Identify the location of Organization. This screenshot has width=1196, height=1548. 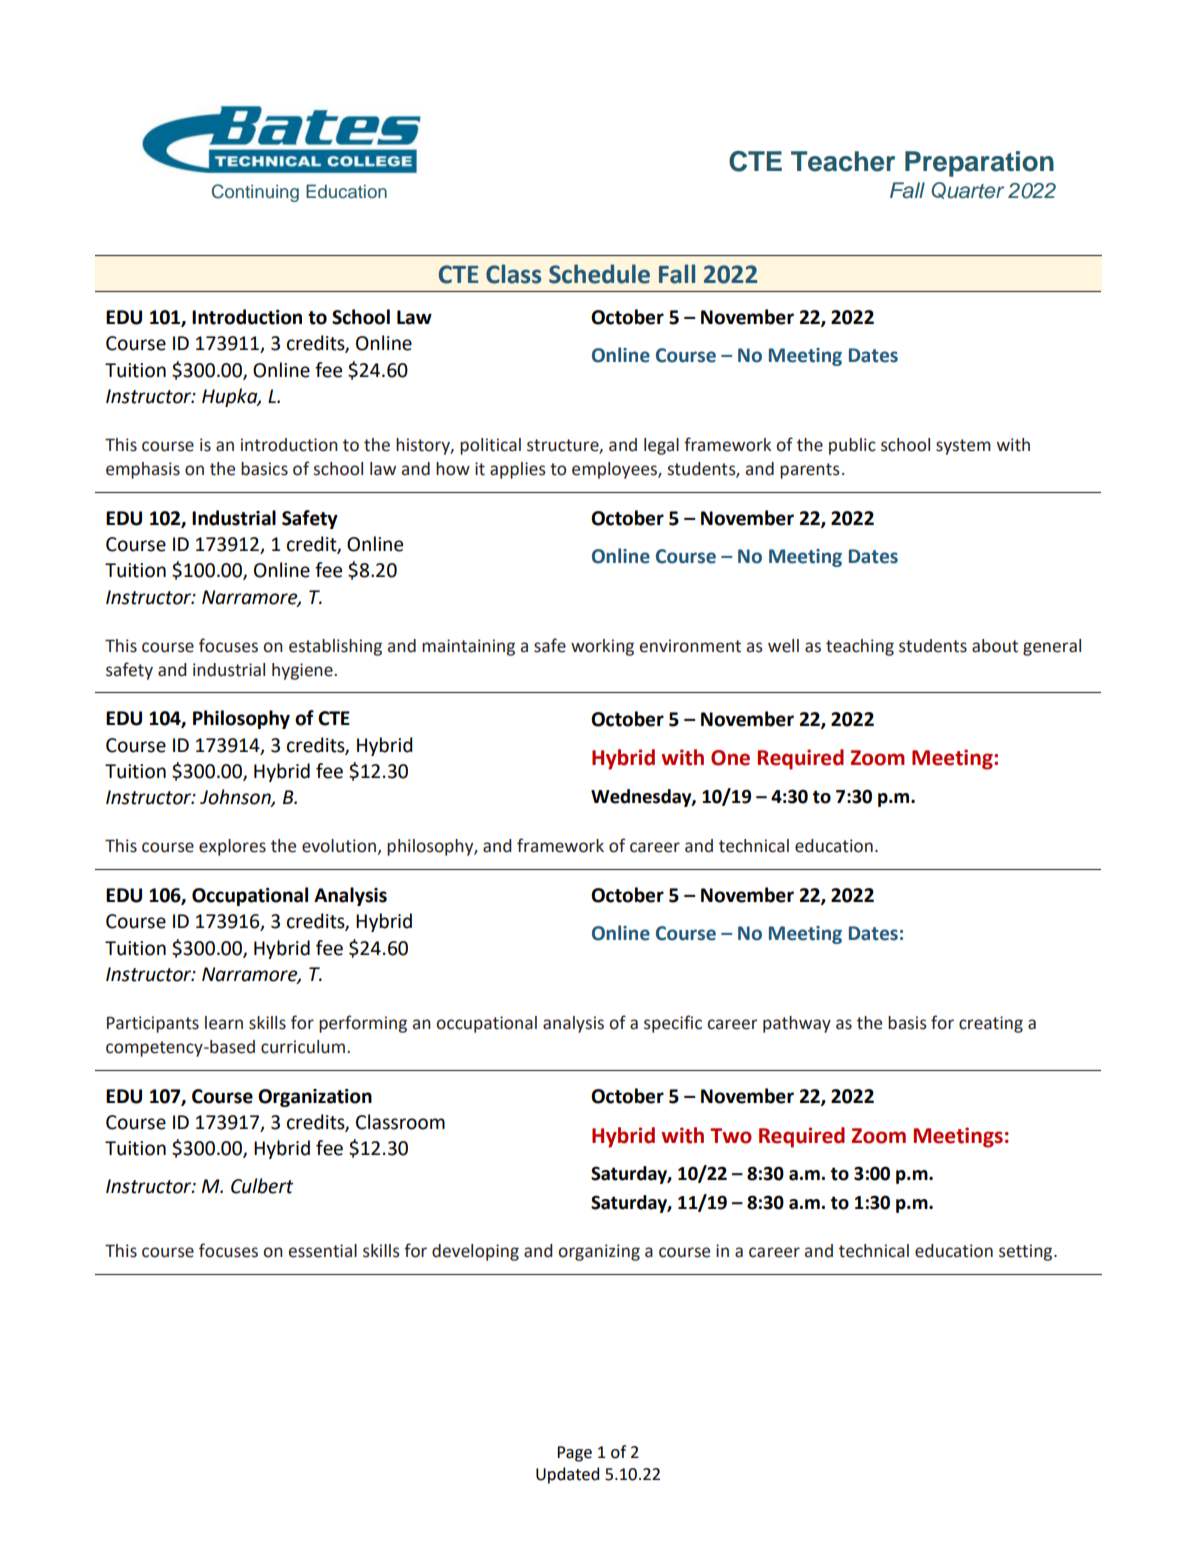
(315, 1098).
